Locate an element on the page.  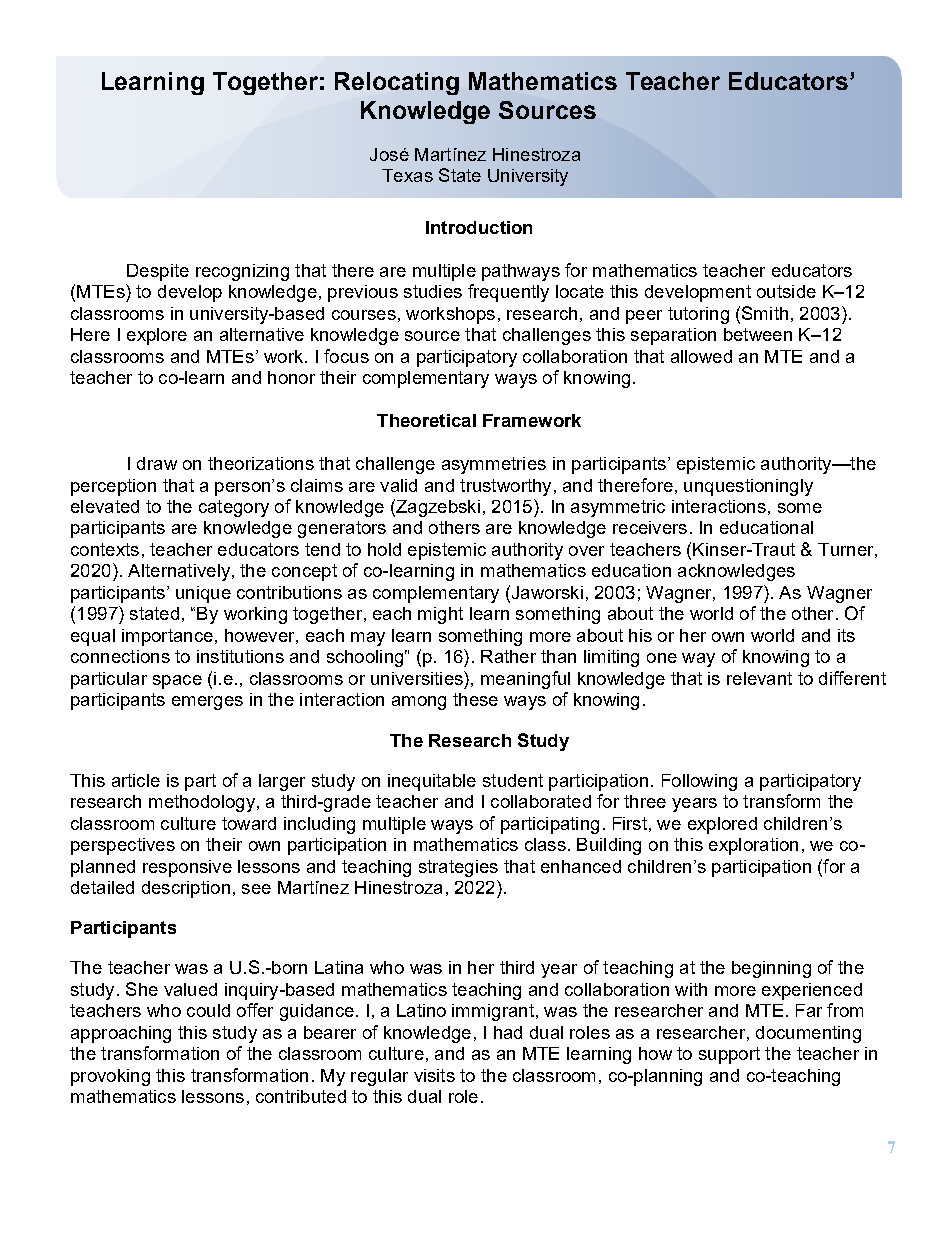
Smith is located at coordinates (765, 313).
